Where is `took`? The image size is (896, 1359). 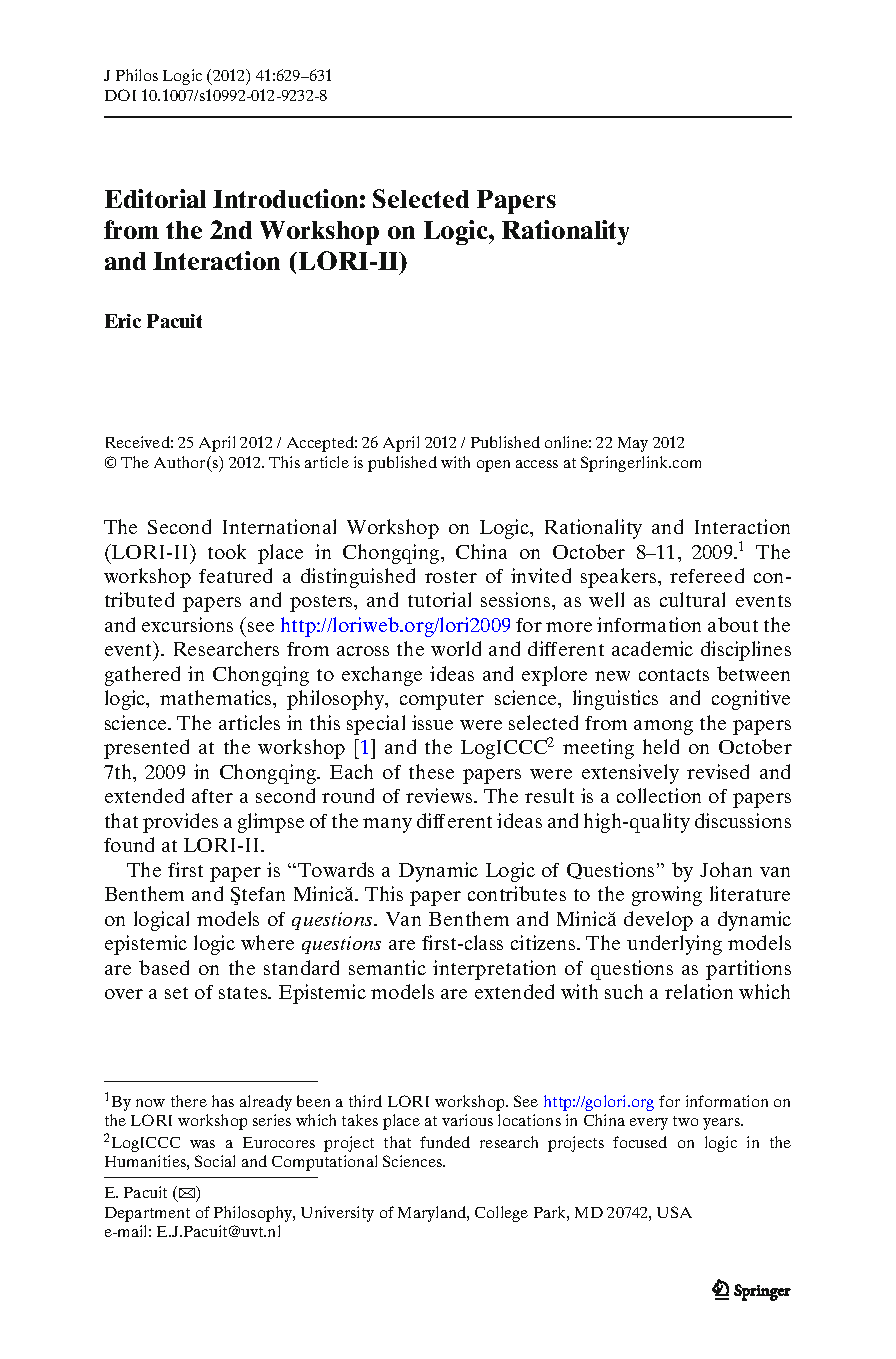 took is located at coordinates (227, 551).
